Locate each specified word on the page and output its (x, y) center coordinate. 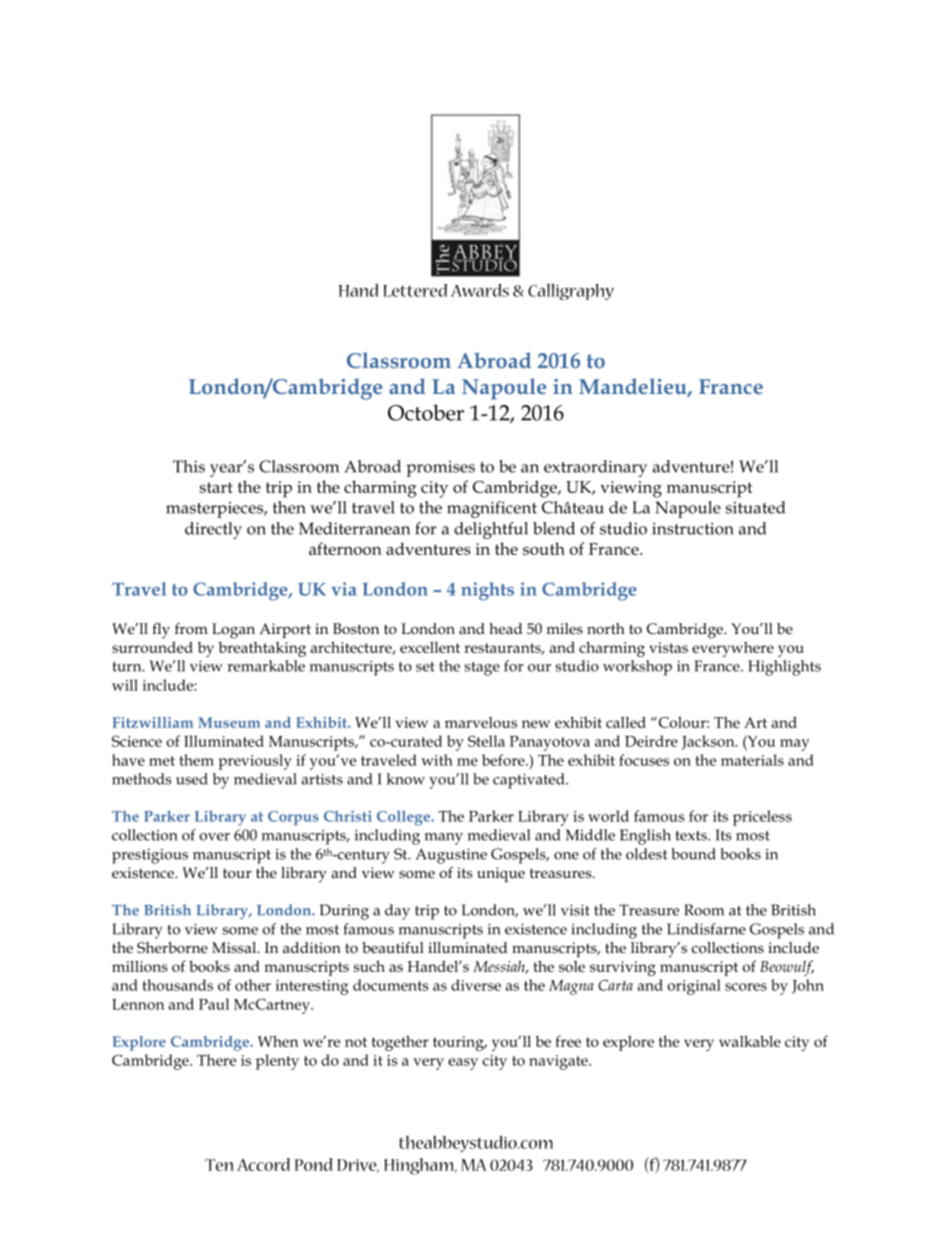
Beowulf (787, 968)
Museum (229, 722)
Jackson (709, 742)
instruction (693, 528)
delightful (491, 530)
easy (463, 1064)
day (397, 912)
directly (213, 530)
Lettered (415, 290)
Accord (263, 1164)
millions (140, 966)
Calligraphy (571, 292)
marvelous (481, 722)
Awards (480, 290)
